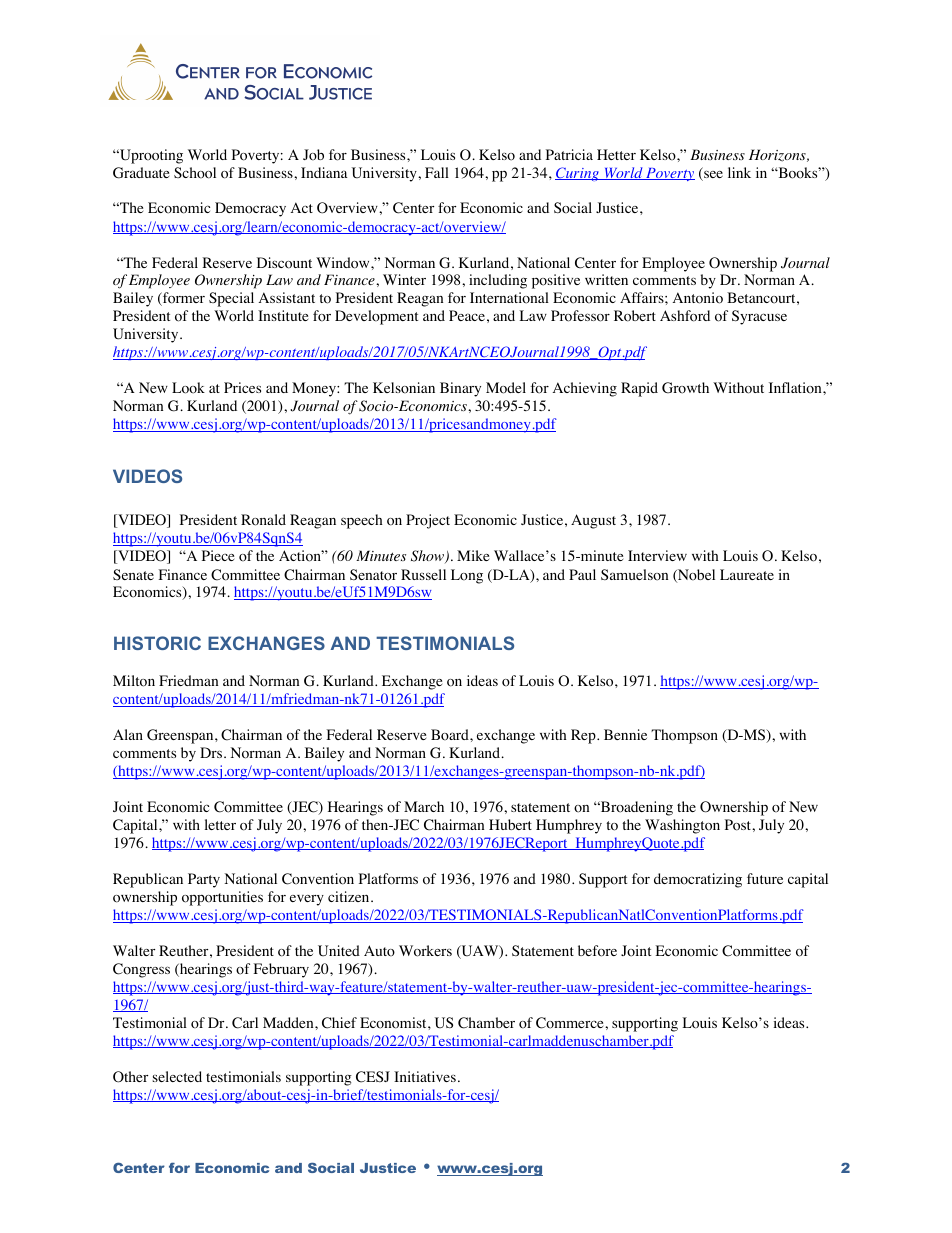 Image resolution: width=952 pixels, height=1233 pixels. I want to click on Fall, so click(437, 172).
